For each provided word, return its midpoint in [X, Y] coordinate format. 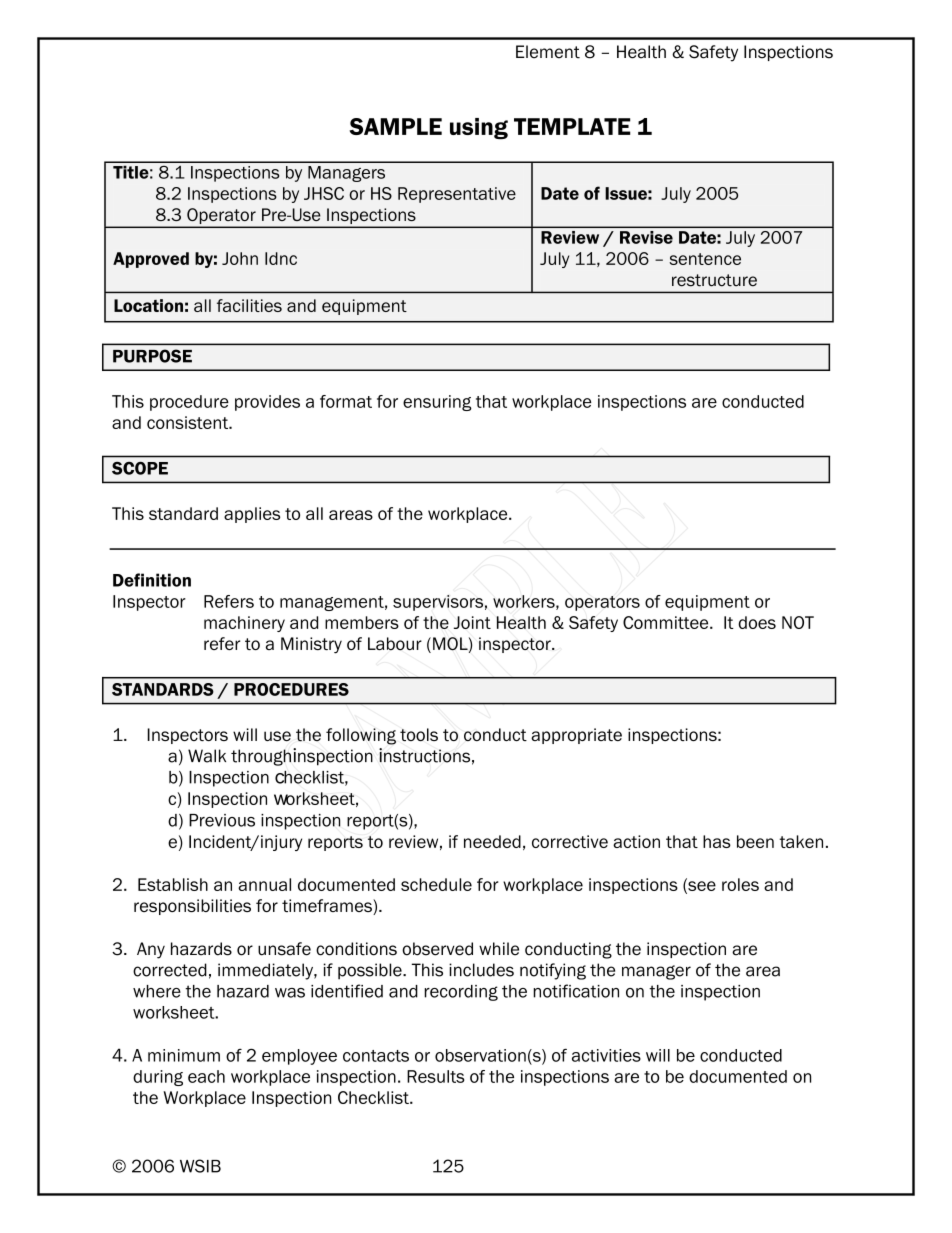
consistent [188, 422]
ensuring [437, 403]
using [479, 129]
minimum [184, 1055]
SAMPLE [395, 126]
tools [419, 734]
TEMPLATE [572, 126]
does [757, 622]
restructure [714, 280]
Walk [207, 756]
